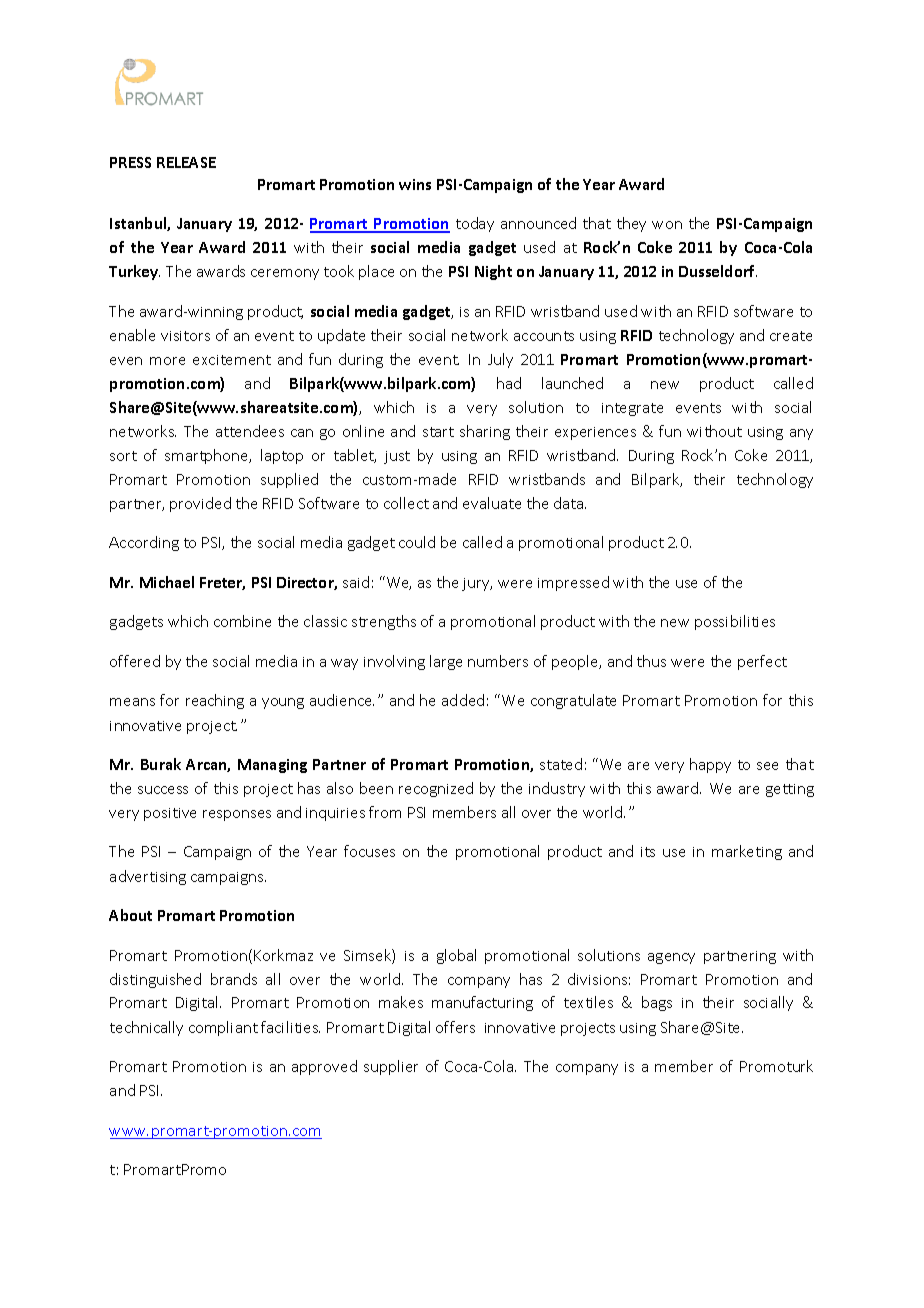  What do you see at coordinates (186, 162) in the image?
I see `RELEASE` at bounding box center [186, 162].
